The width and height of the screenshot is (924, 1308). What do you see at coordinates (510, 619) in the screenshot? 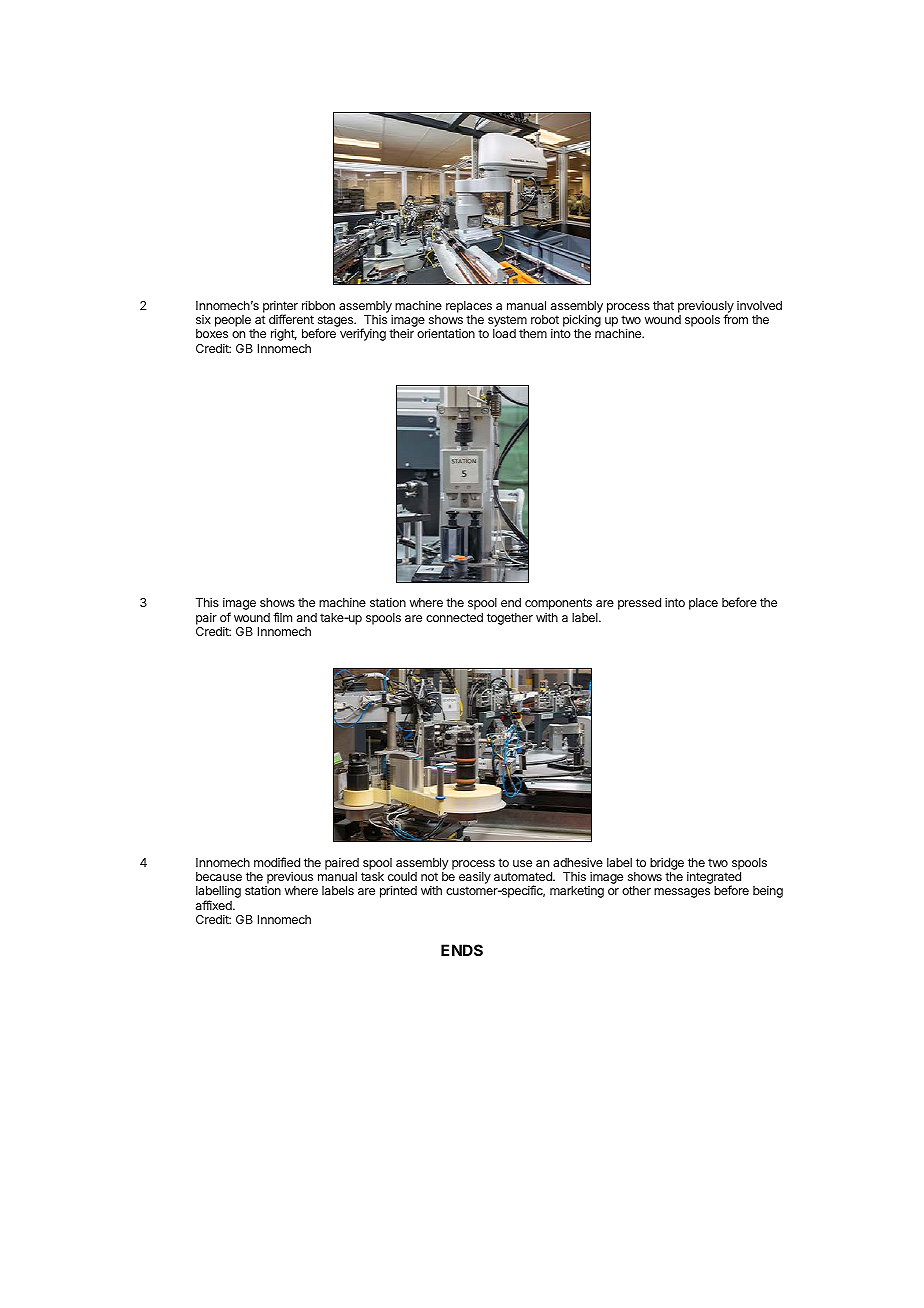
I see `together` at bounding box center [510, 619].
